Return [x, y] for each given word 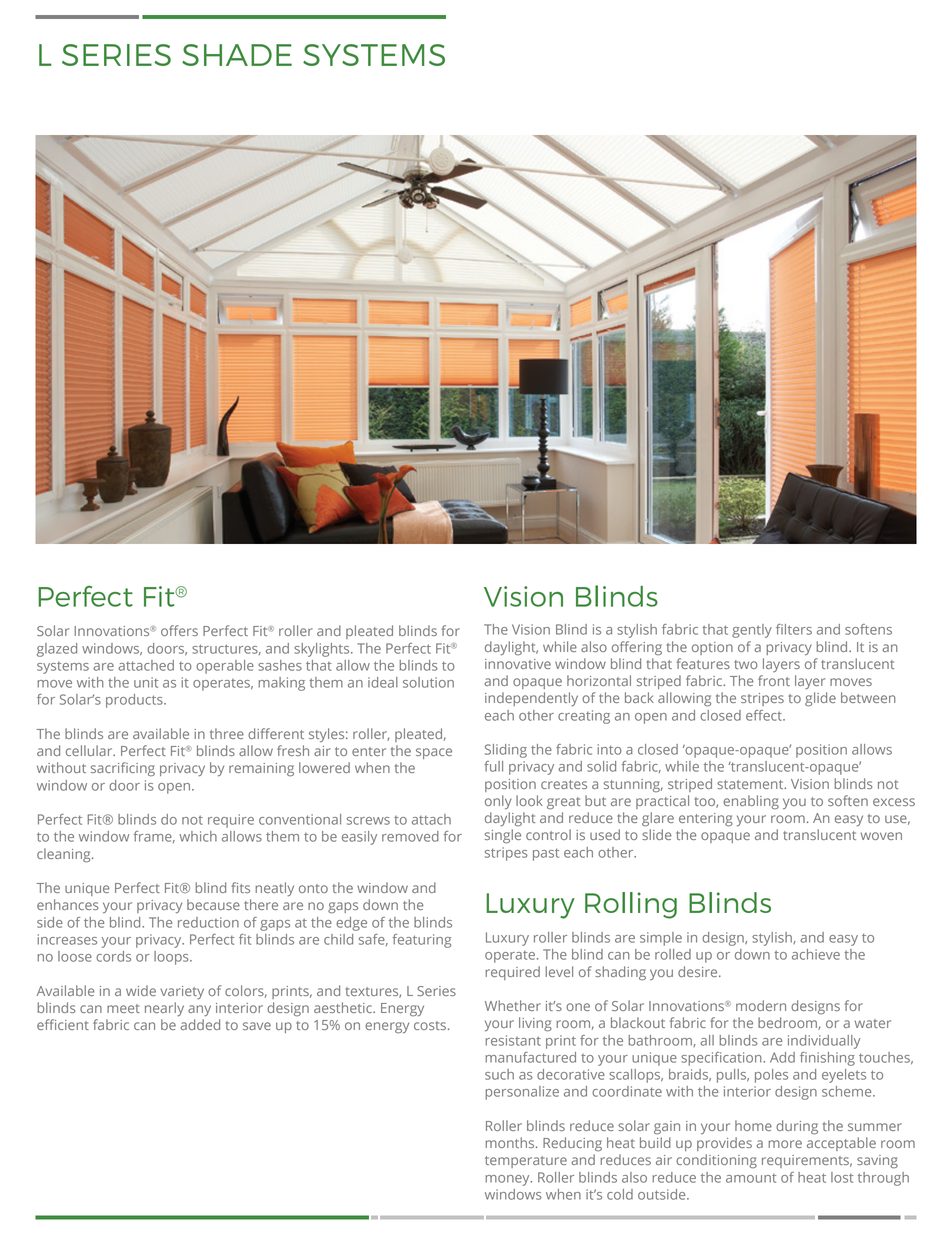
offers [179, 630]
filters [794, 629]
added [200, 1024]
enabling [751, 802]
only [498, 802]
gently [752, 631]
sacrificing [123, 769]
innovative [518, 664]
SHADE [237, 55]
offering [637, 648]
